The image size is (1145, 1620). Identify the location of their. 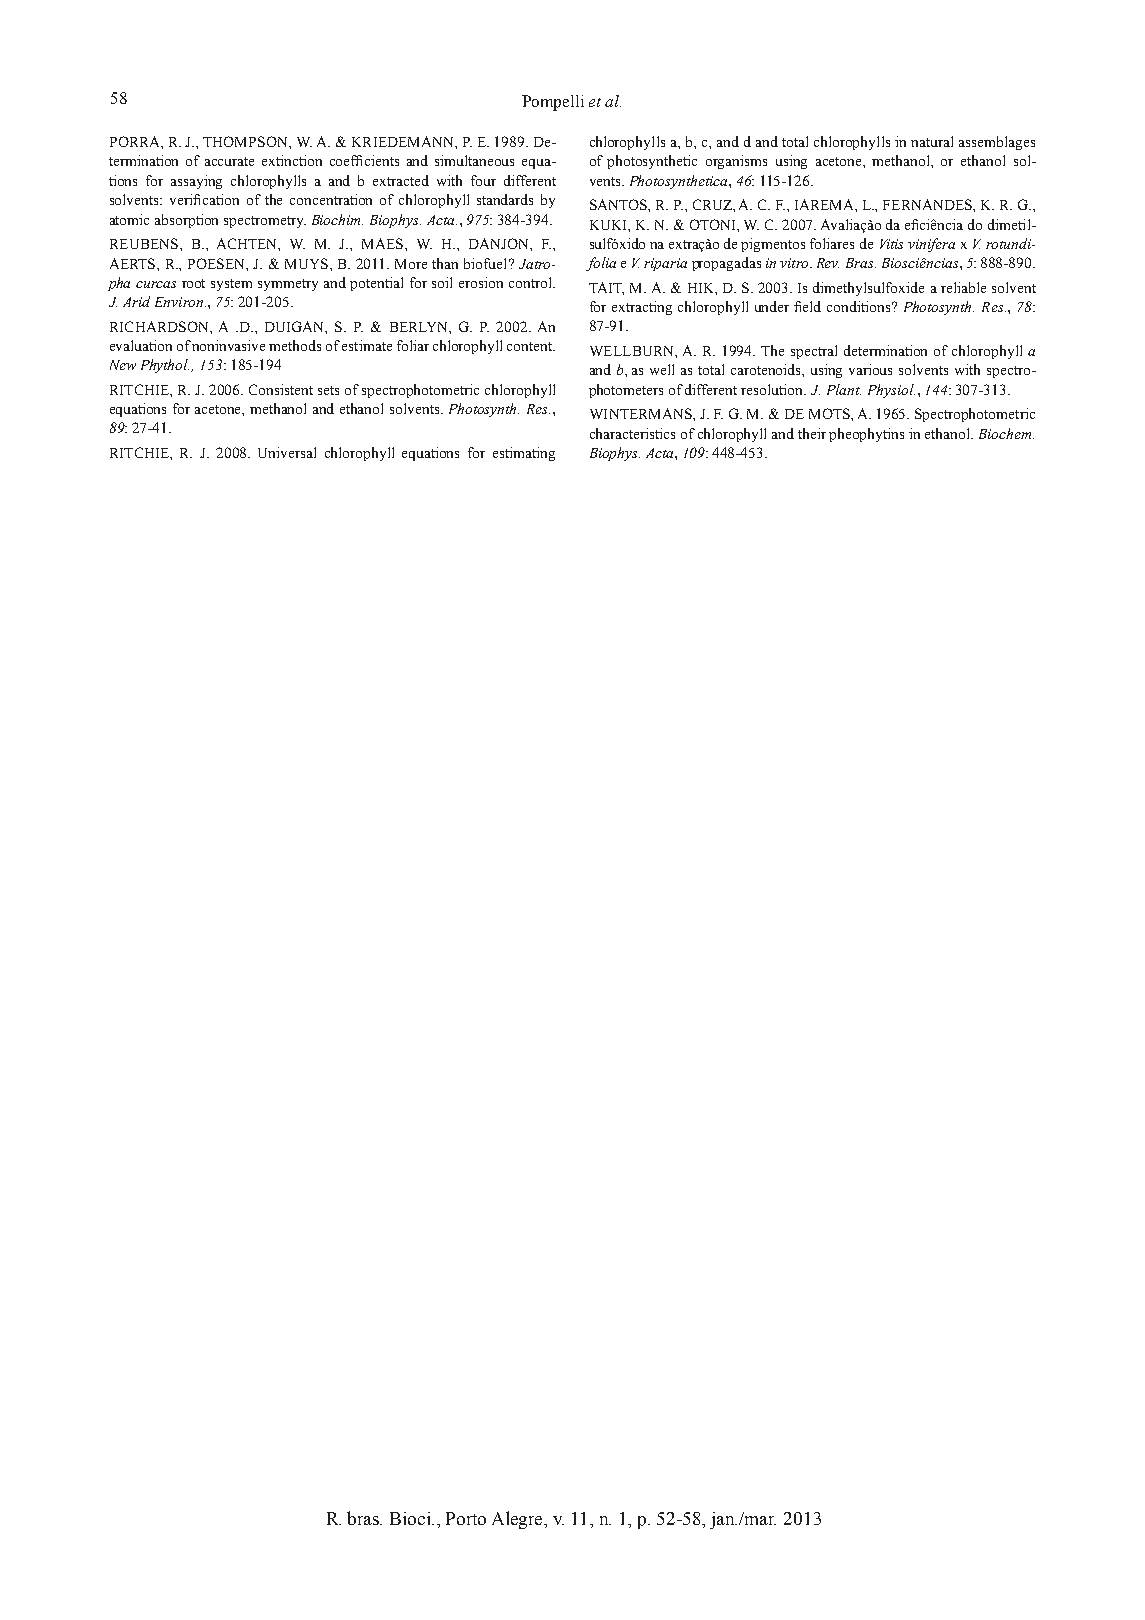
(812, 433).
